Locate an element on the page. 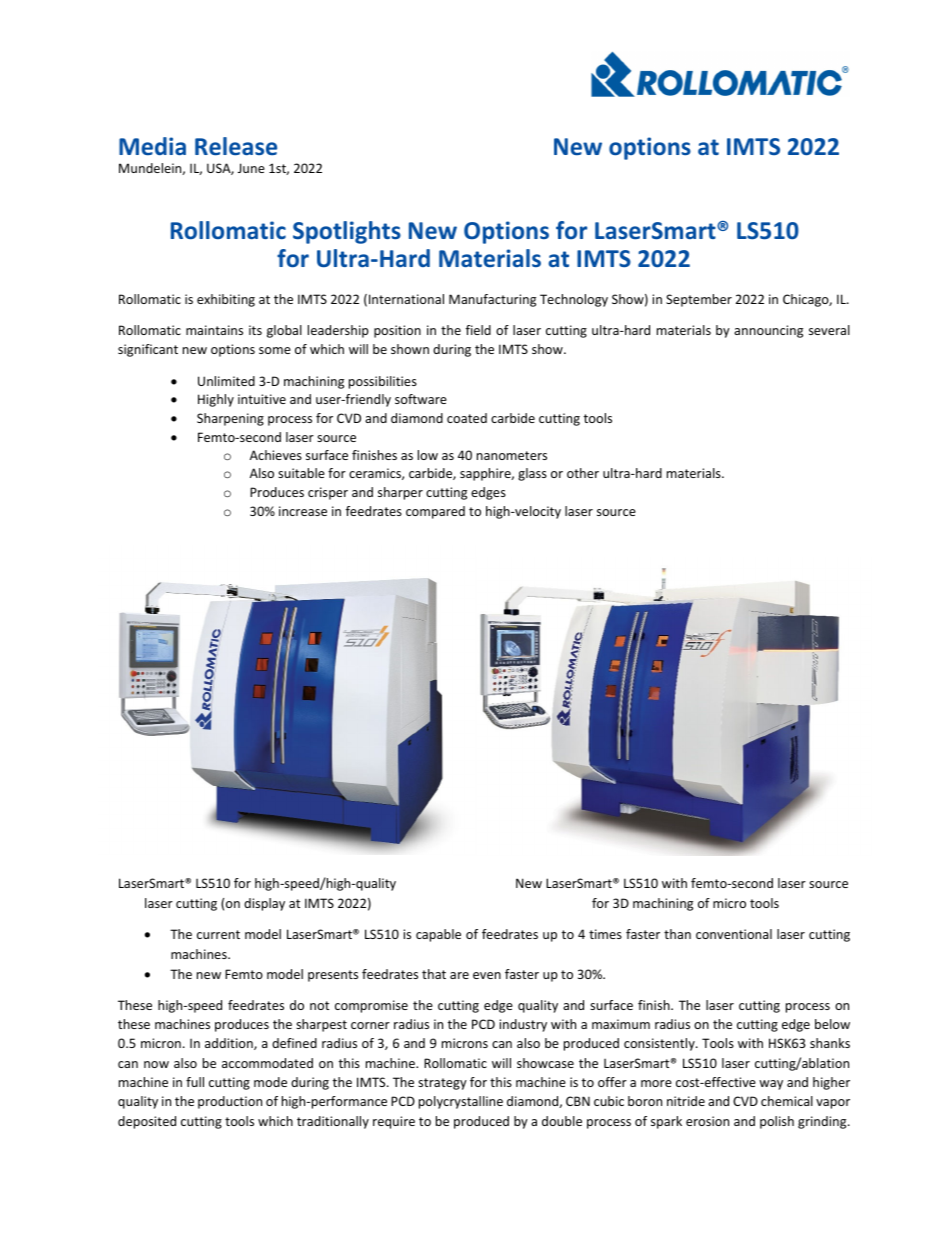  other is located at coordinates (583, 473).
